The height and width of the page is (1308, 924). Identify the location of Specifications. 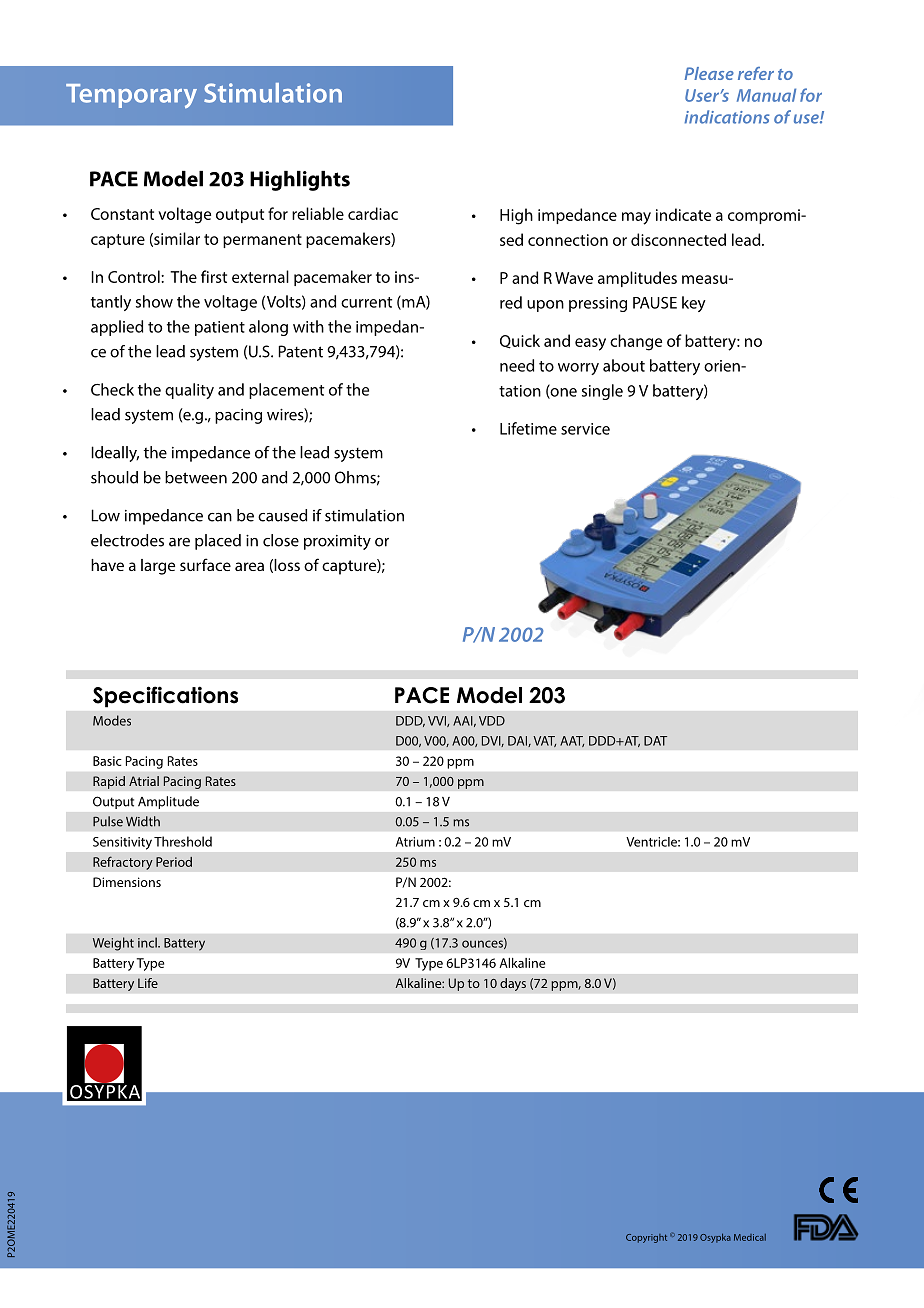
(165, 697).
